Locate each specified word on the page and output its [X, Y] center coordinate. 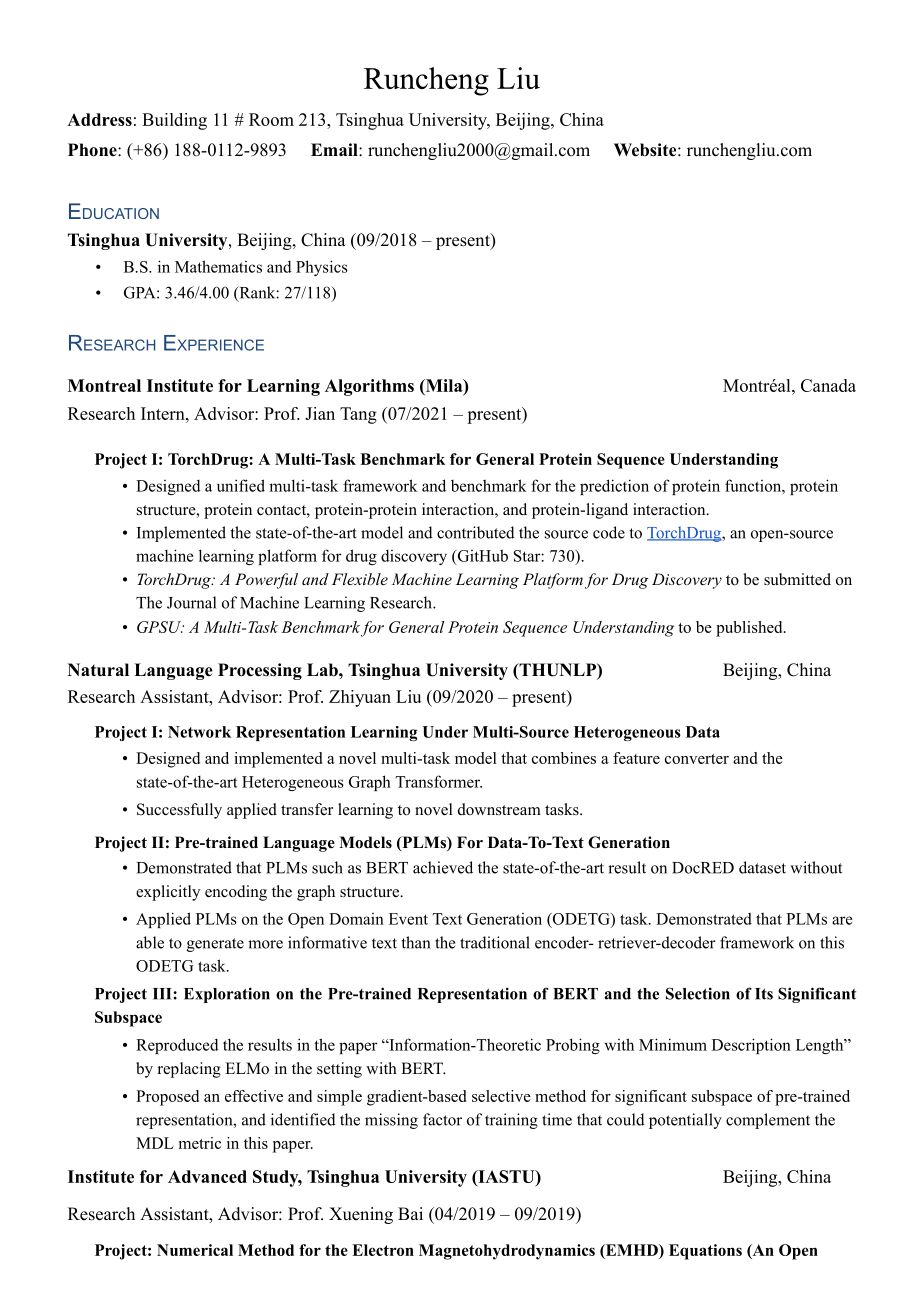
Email [335, 149]
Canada [828, 385]
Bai [410, 1213]
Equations [705, 1252]
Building [174, 121]
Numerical [195, 1250]
